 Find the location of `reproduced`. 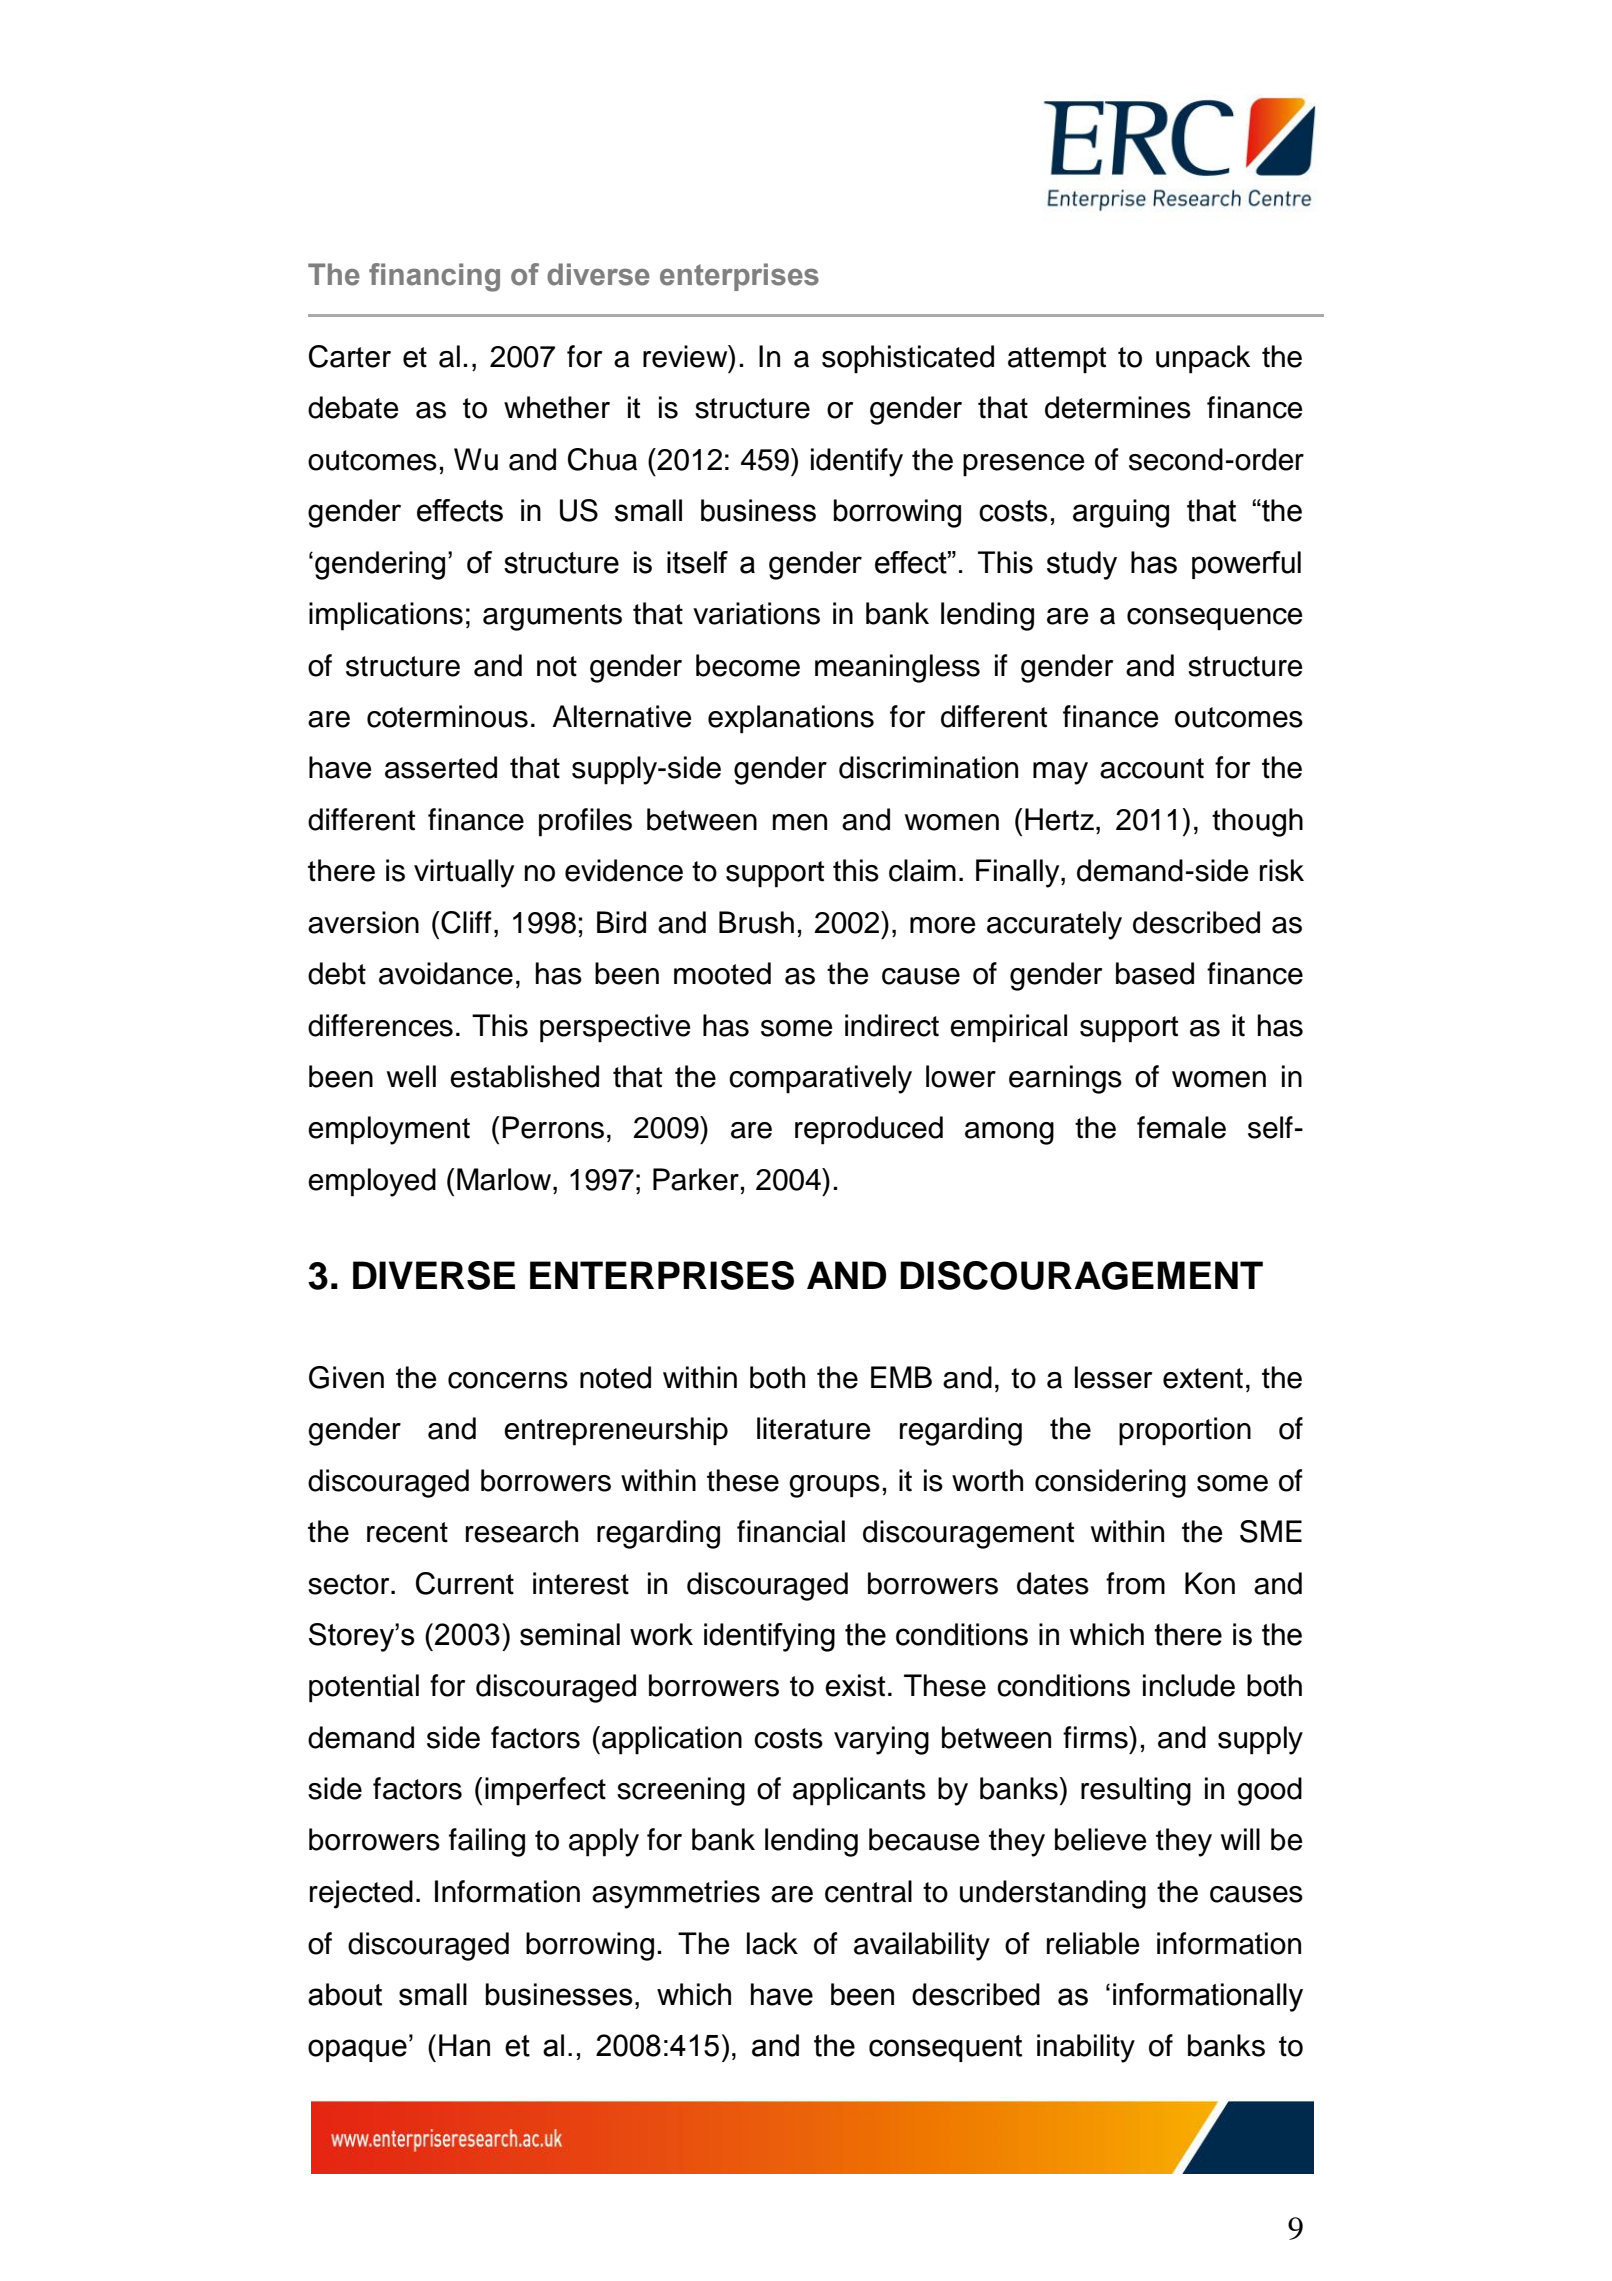

reproduced is located at coordinates (869, 1130).
